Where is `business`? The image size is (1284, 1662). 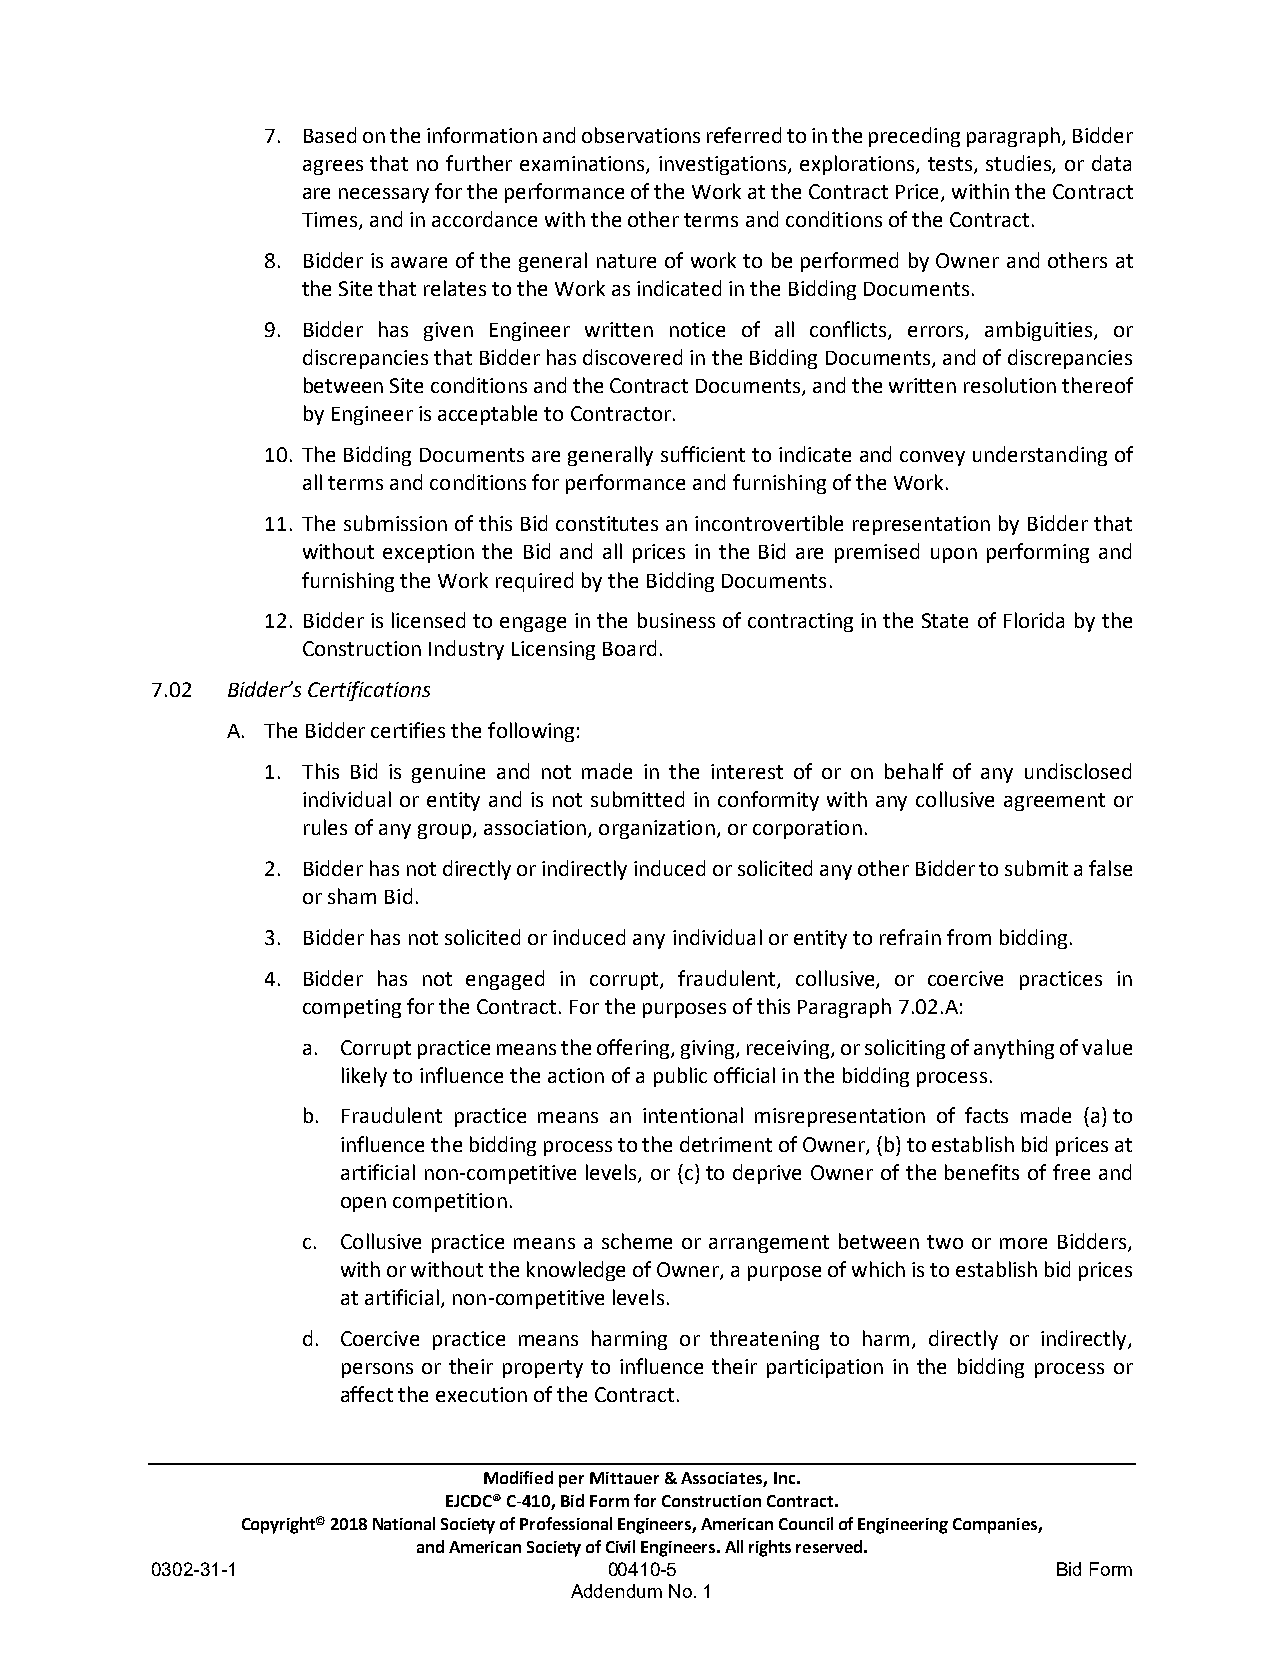 business is located at coordinates (676, 620).
